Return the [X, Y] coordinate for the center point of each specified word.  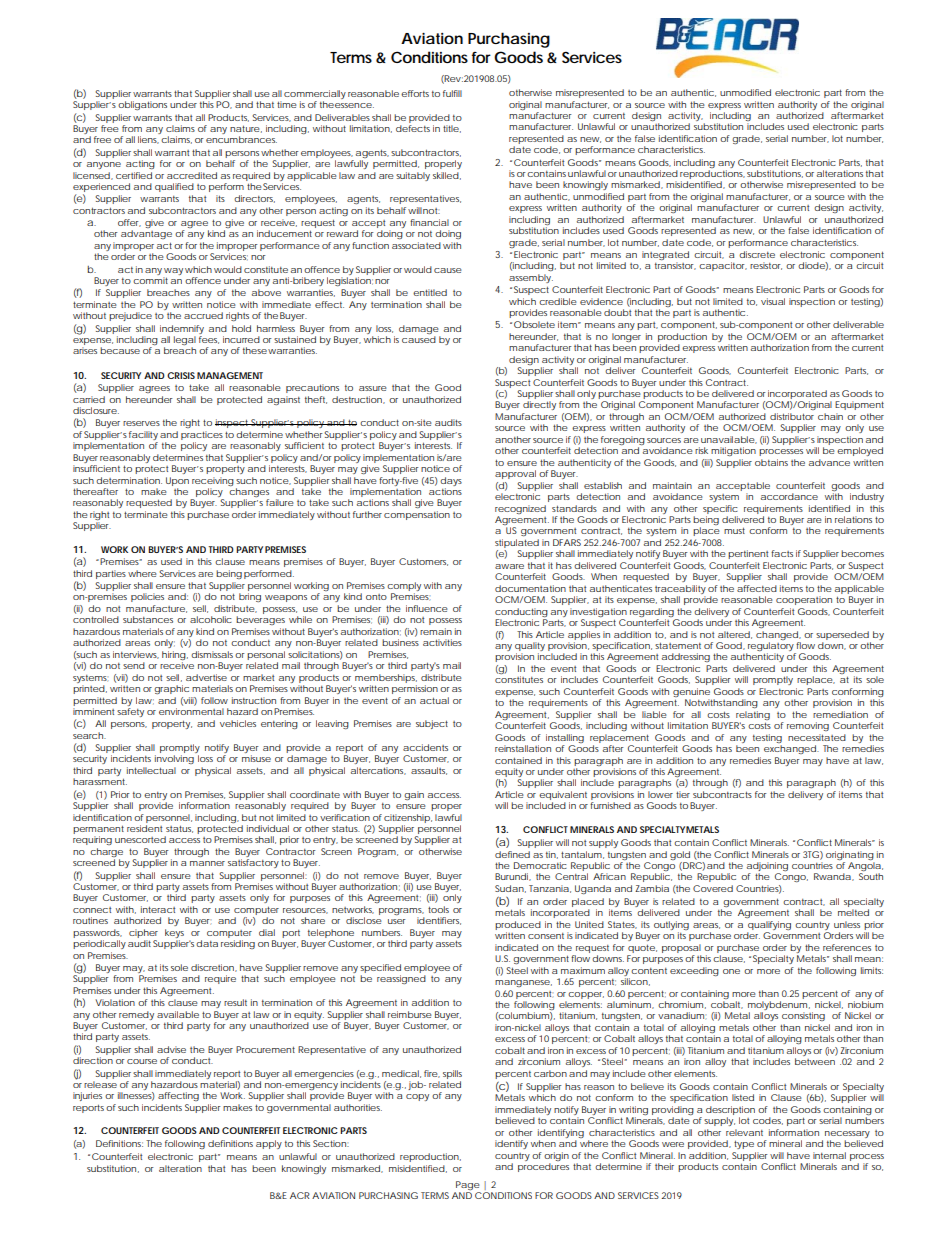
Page [468, 1185]
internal [829, 1155]
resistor [766, 266]
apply [269, 1144]
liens [148, 140]
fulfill [452, 93]
